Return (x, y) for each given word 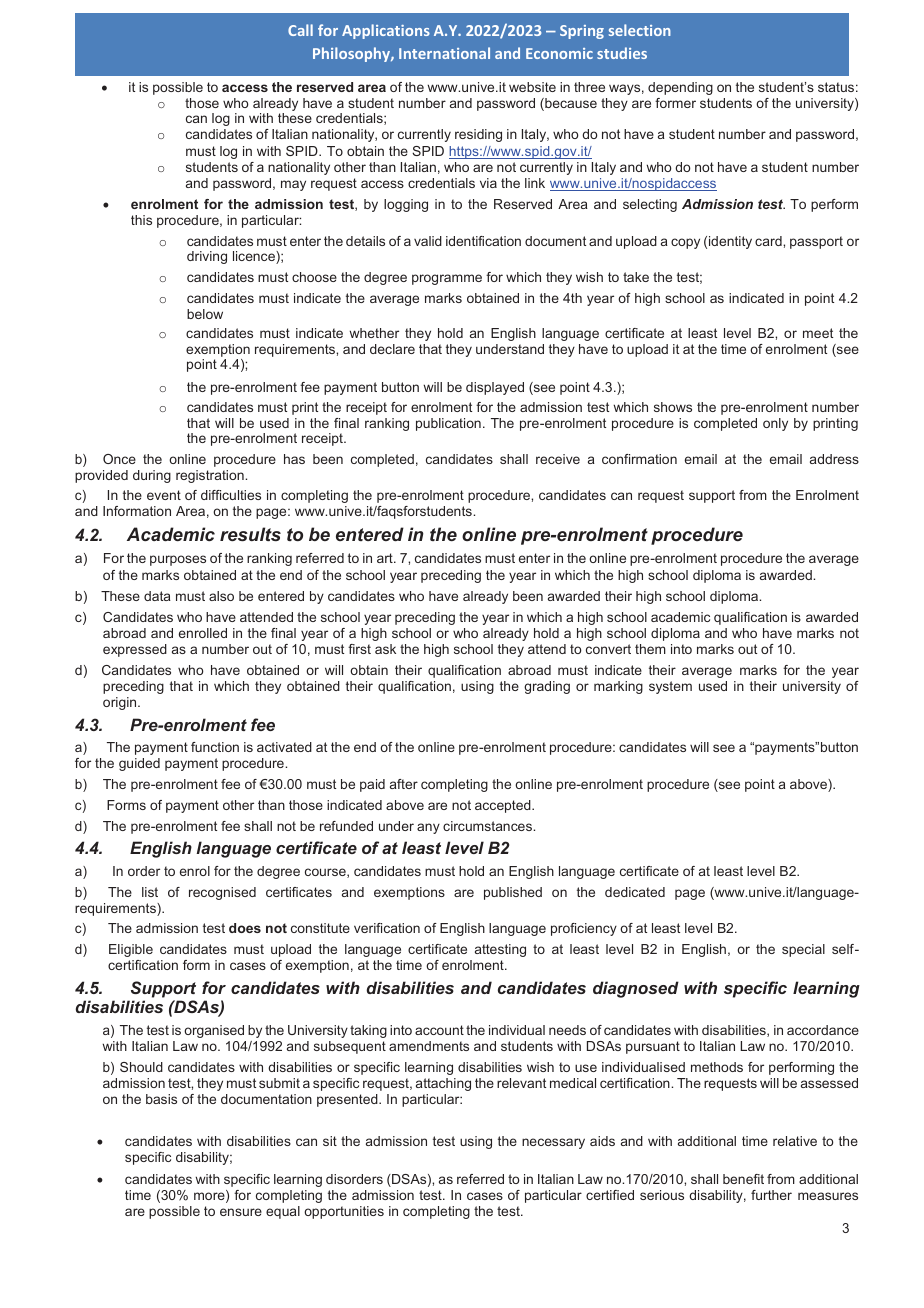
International (444, 53)
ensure (241, 1212)
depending (680, 88)
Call (300, 30)
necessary (553, 1143)
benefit (743, 1179)
